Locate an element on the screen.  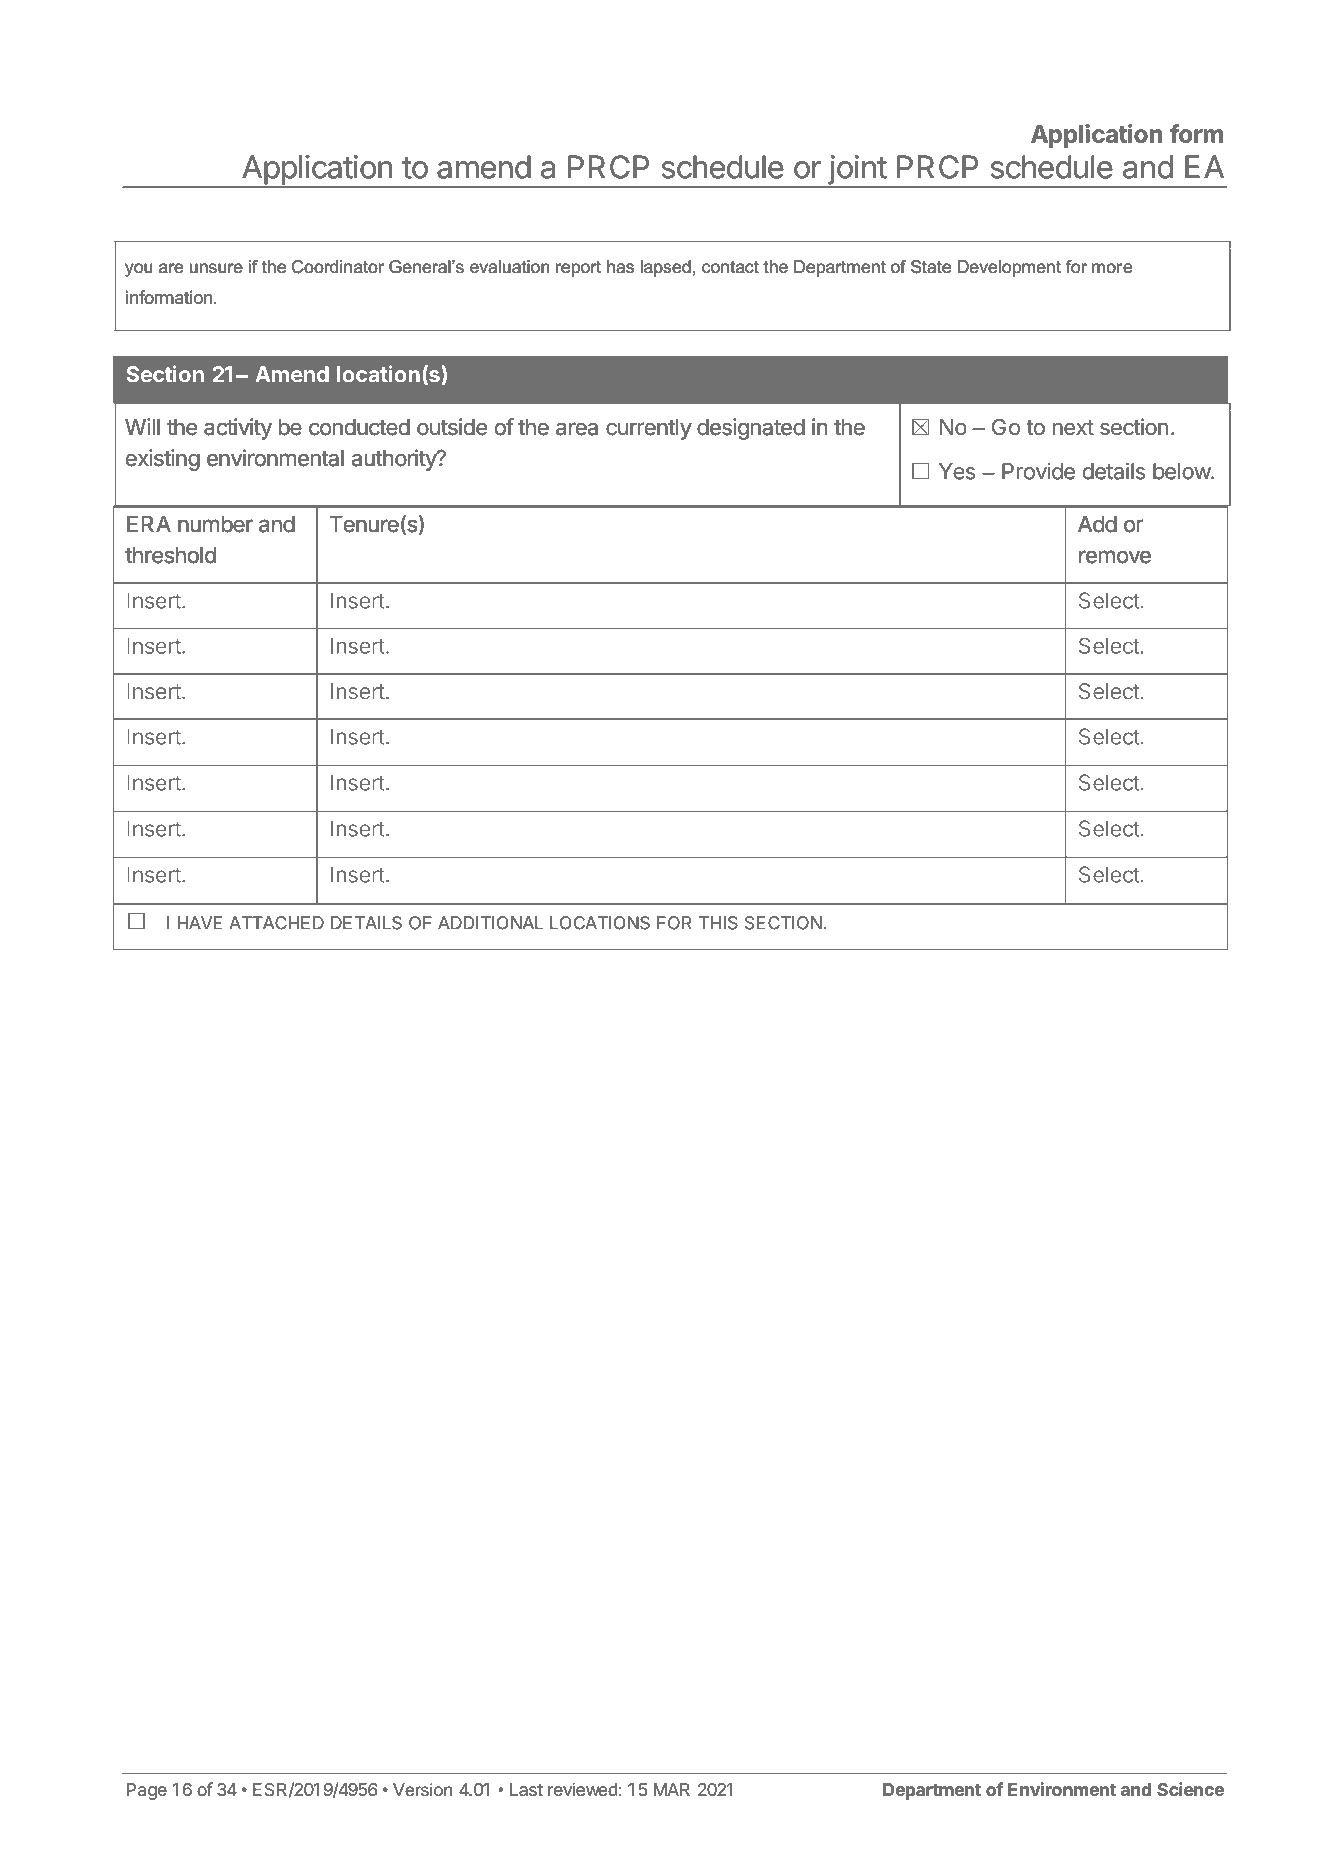
more is located at coordinates (1112, 268).
